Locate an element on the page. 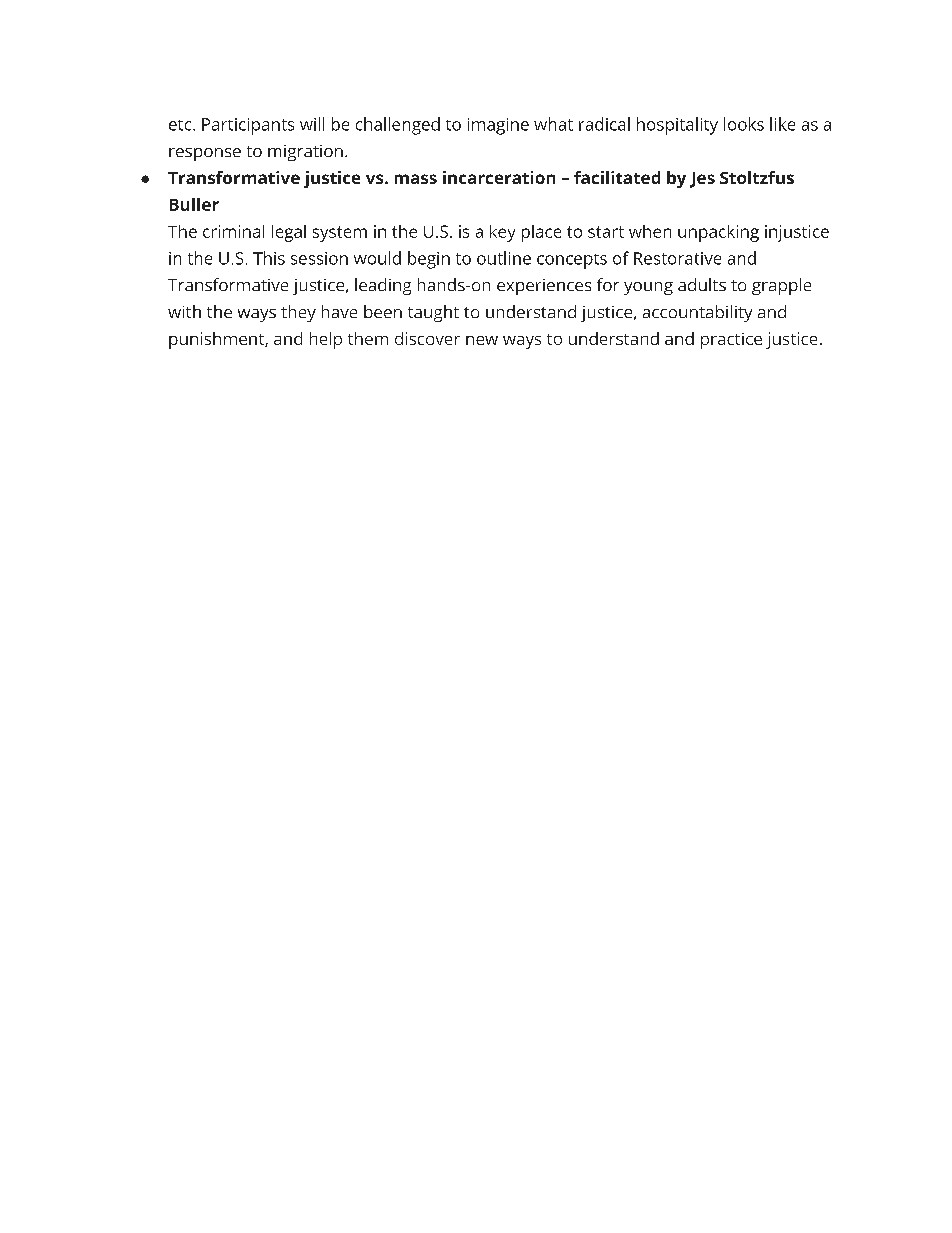 This document has width=952, height=1233. Jes is located at coordinates (702, 180).
